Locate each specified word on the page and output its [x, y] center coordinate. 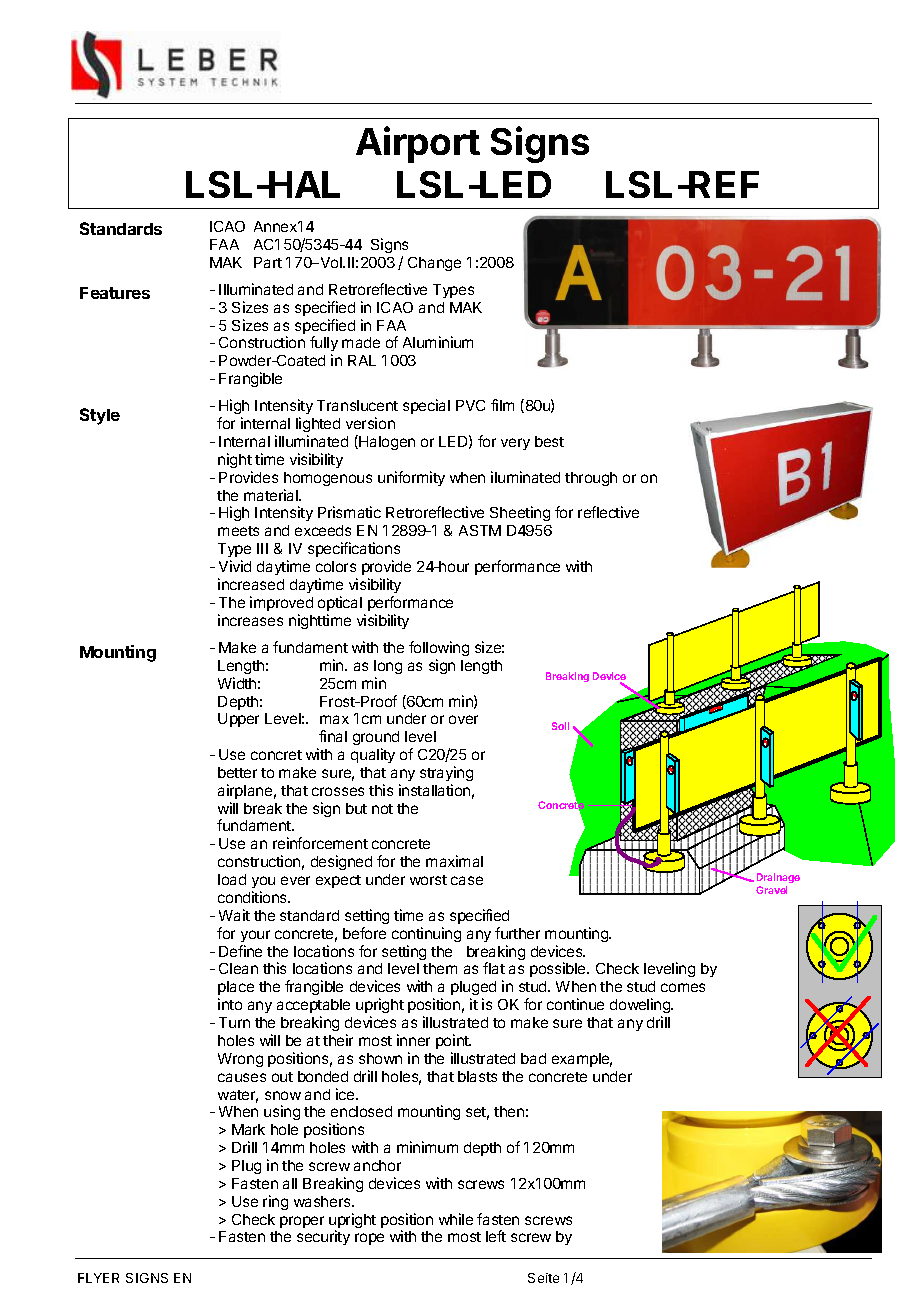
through [591, 479]
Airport [418, 144]
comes [683, 987]
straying [446, 773]
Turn [234, 1022]
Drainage [778, 878]
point [453, 1041]
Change [434, 264]
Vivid [235, 566]
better [237, 772]
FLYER [98, 1278]
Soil [560, 726]
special [426, 406]
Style [100, 416]
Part [268, 262]
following [439, 648]
